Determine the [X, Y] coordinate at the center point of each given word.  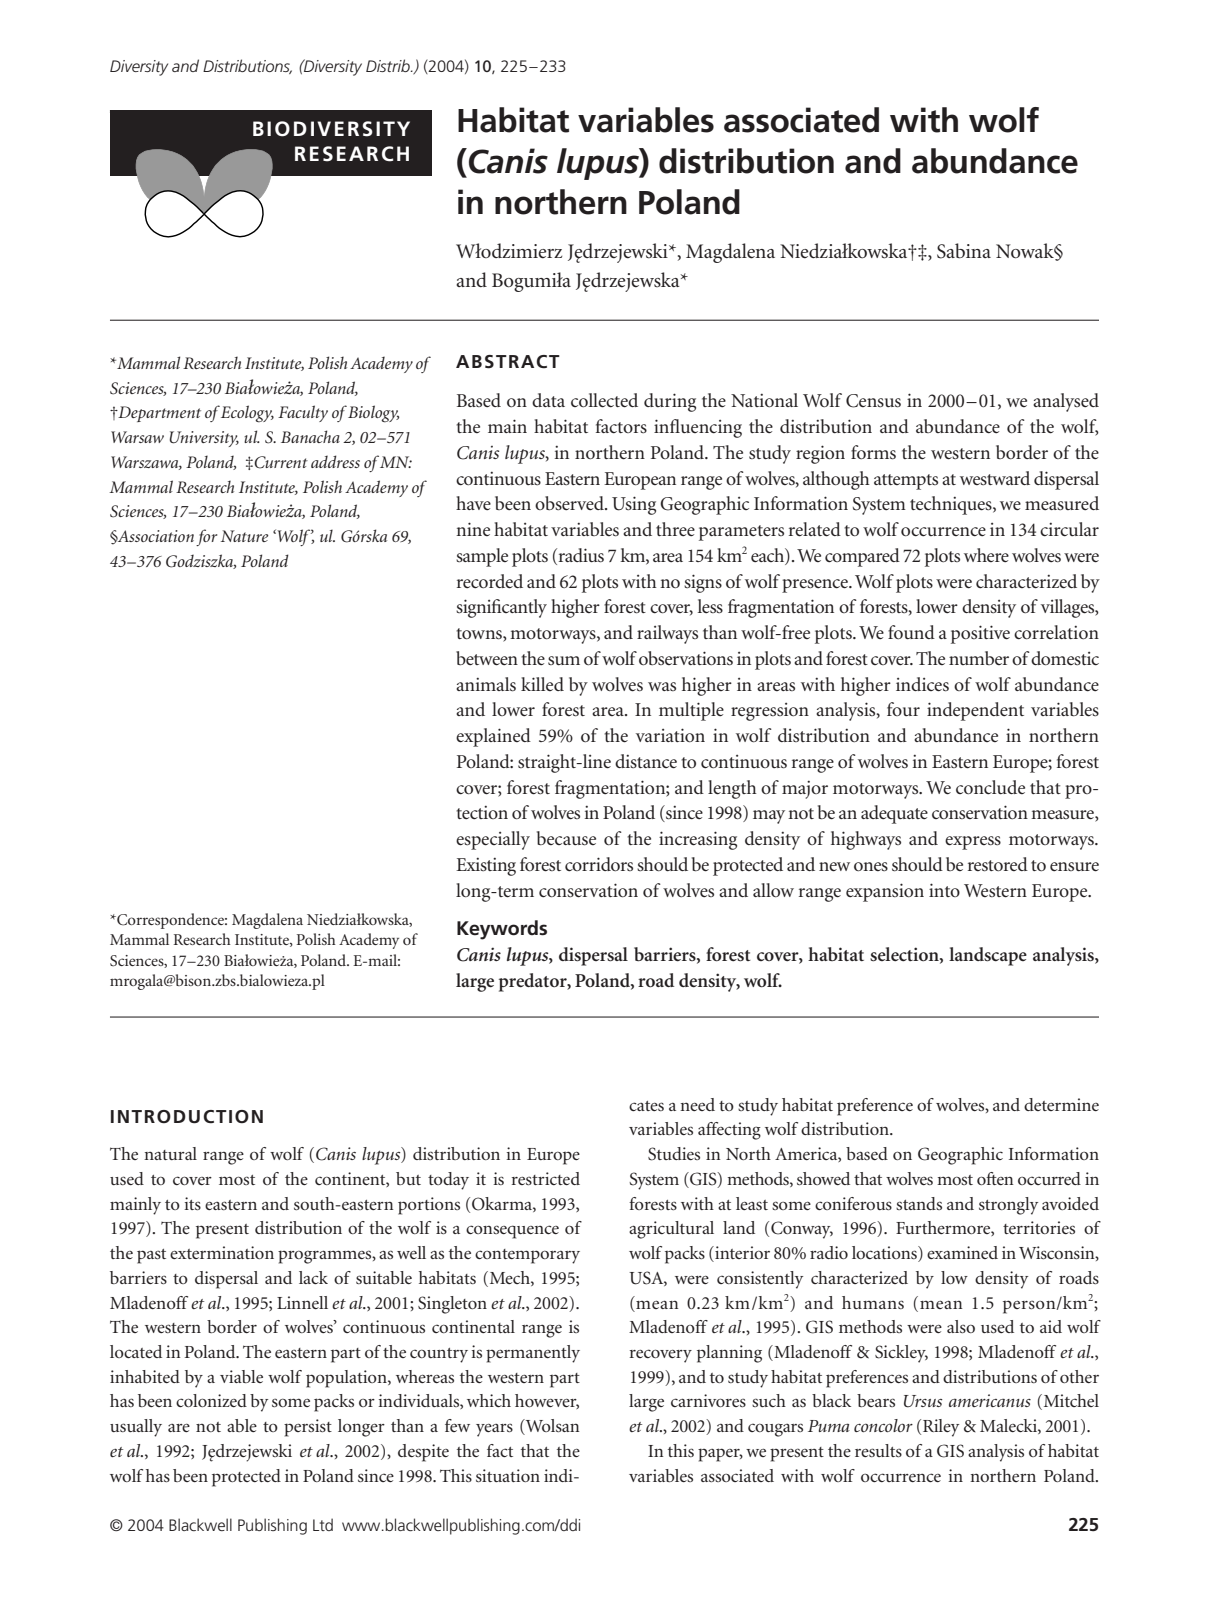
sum [564, 660]
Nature [244, 536]
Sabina [964, 251]
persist [308, 1428]
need [697, 1104]
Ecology [247, 414]
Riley [941, 1428]
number [979, 658]
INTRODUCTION [187, 1117]
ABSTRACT [508, 362]
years [494, 1430]
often [995, 1178]
